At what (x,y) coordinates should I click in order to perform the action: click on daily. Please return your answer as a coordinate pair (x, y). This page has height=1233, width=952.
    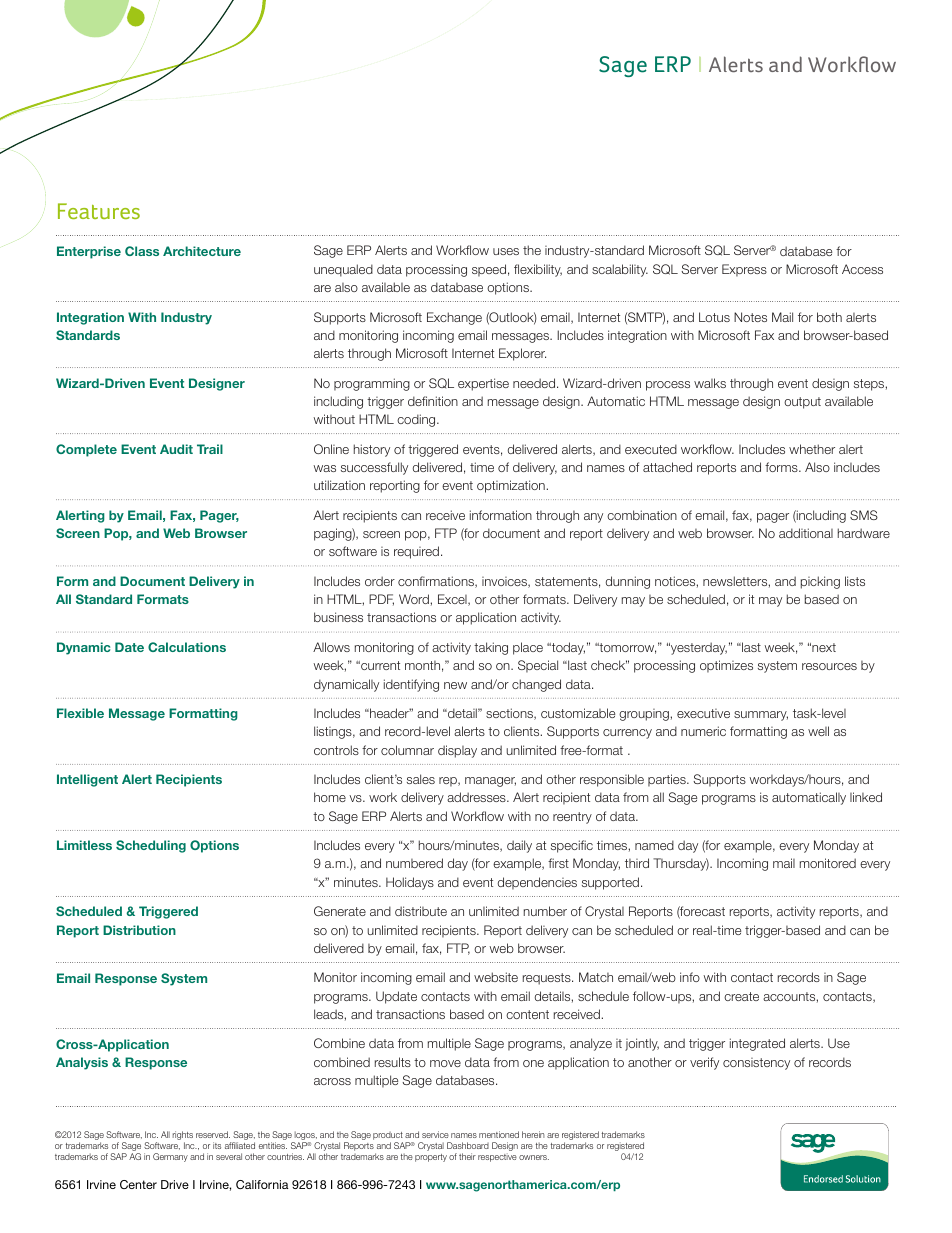
    Looking at the image, I should click on (519, 846).
